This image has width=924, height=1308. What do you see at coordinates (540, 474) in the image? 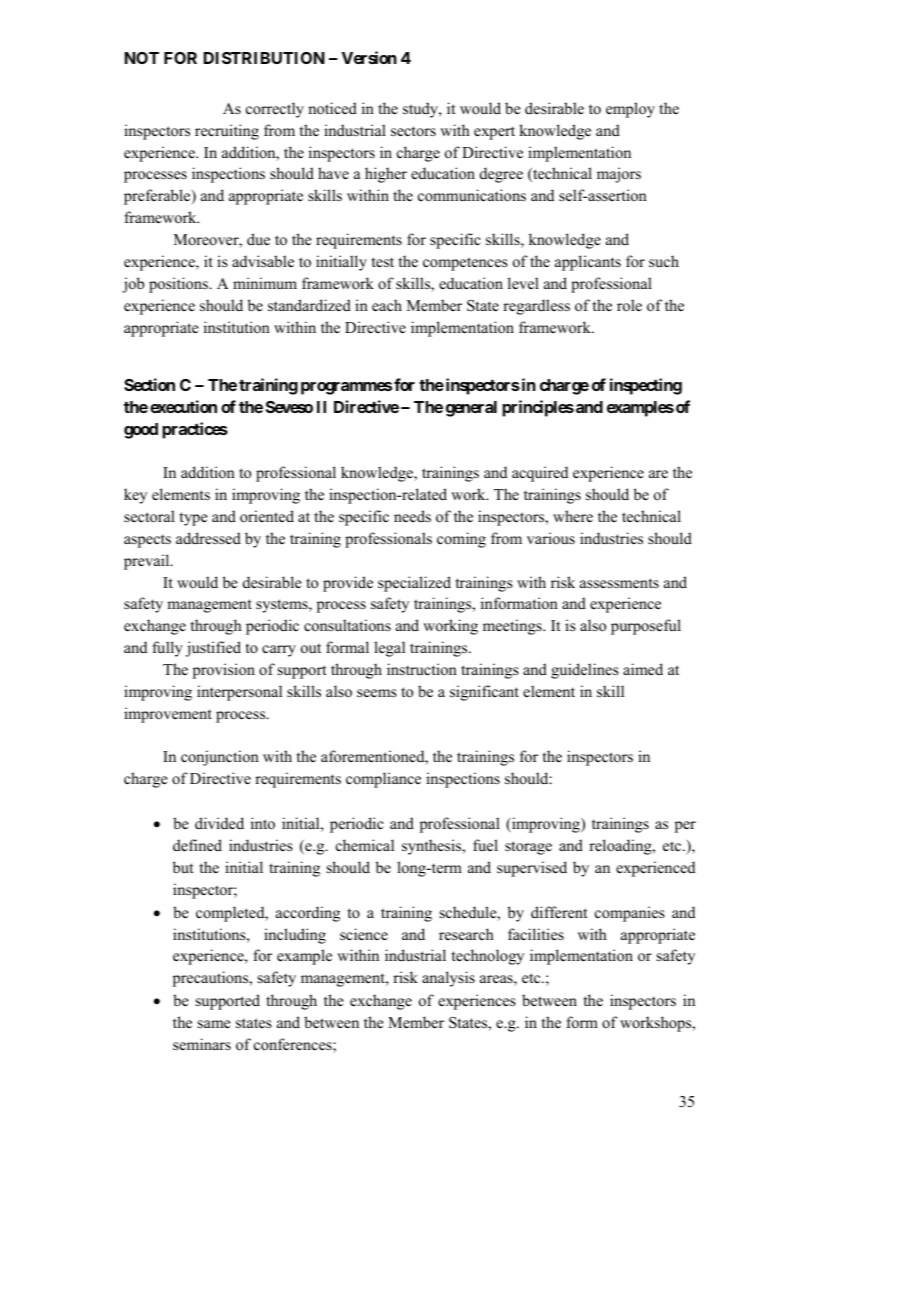
I see `acquired` at bounding box center [540, 474].
